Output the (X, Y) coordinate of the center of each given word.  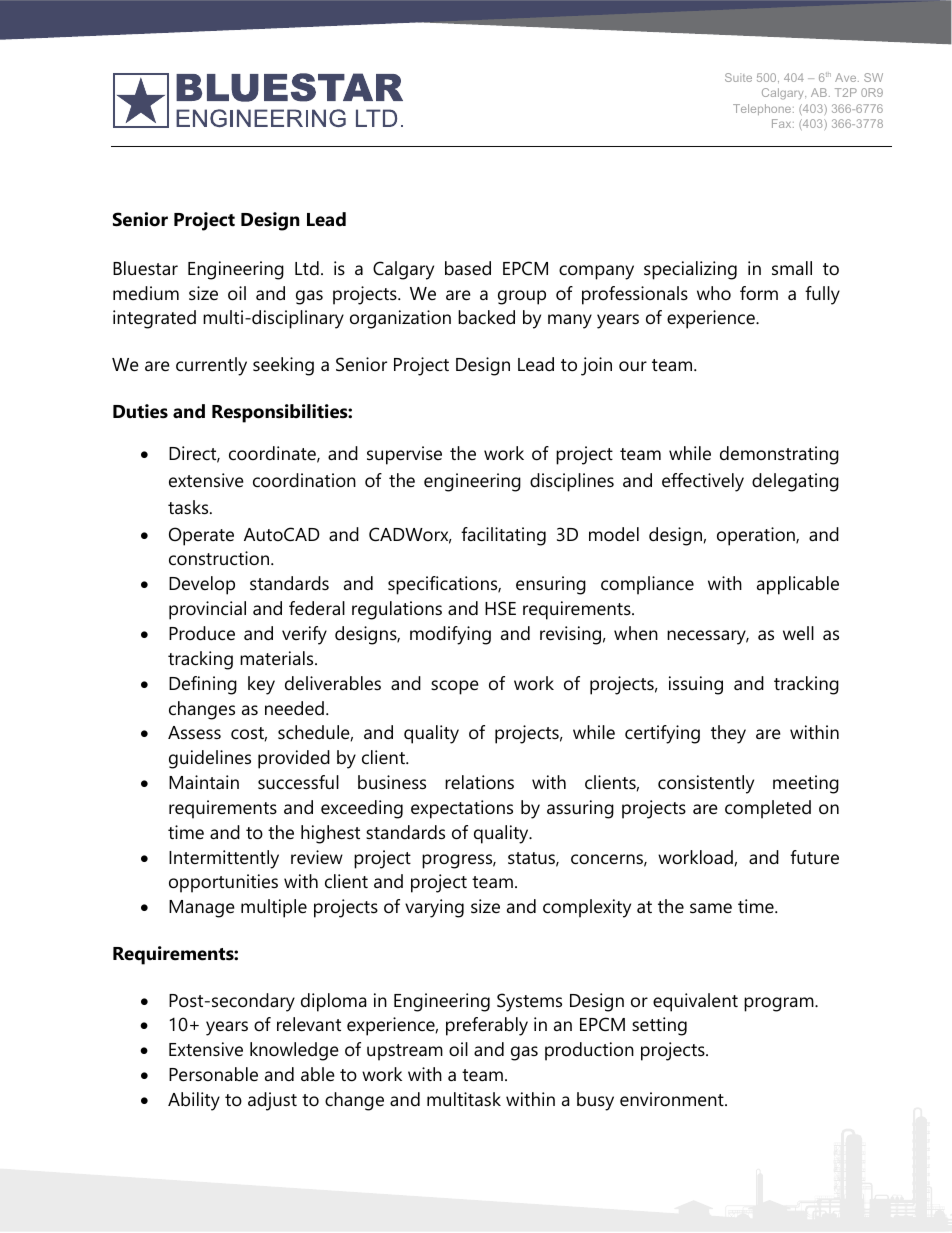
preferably (487, 1026)
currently (211, 366)
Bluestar (145, 268)
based (468, 268)
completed (768, 809)
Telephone (763, 109)
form (759, 293)
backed (486, 317)
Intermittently (224, 859)
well (798, 633)
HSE (500, 608)
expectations (462, 809)
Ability (194, 1101)
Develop (202, 585)
